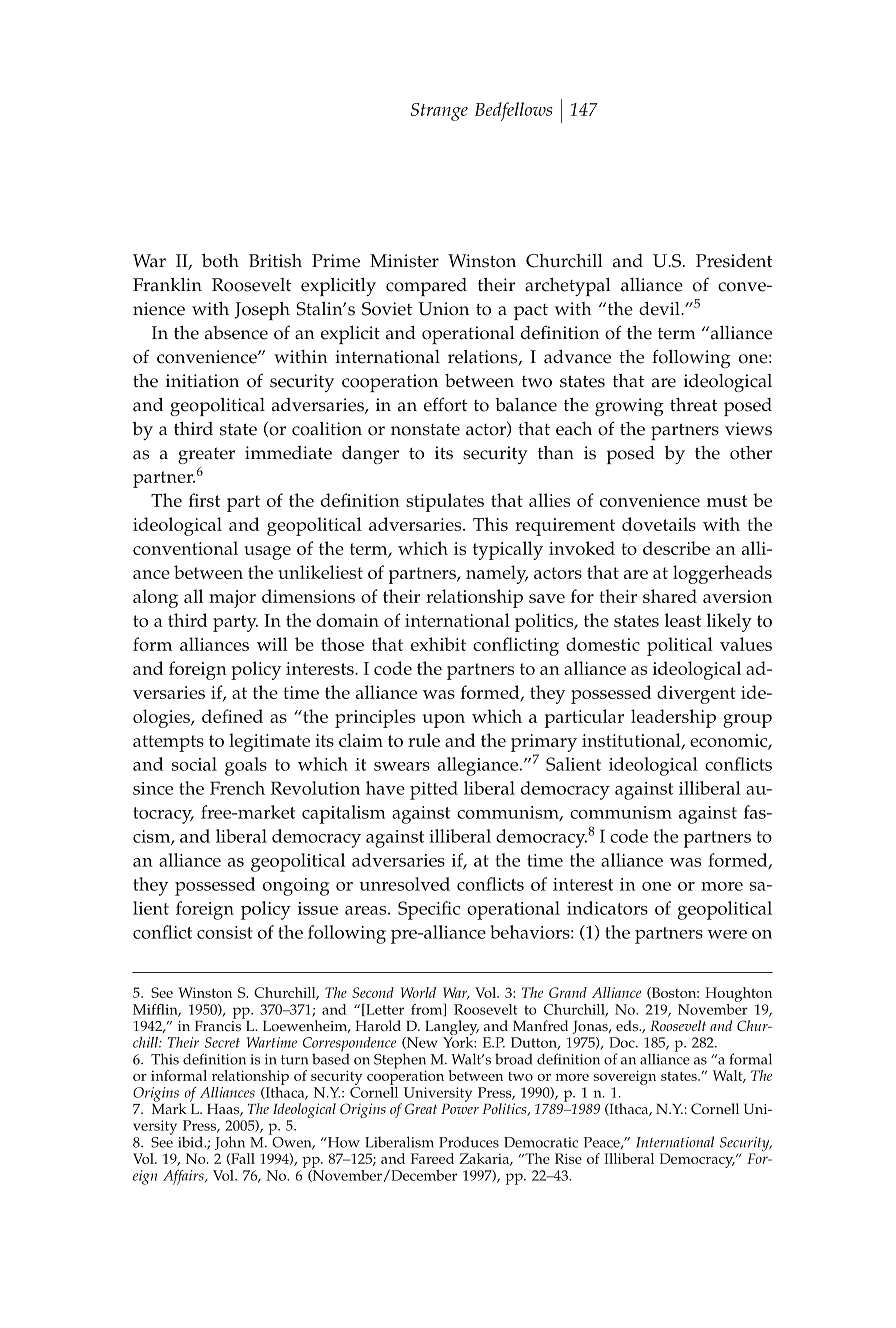 This screenshot has height=1328, width=896. I want to click on French, so click(237, 788).
